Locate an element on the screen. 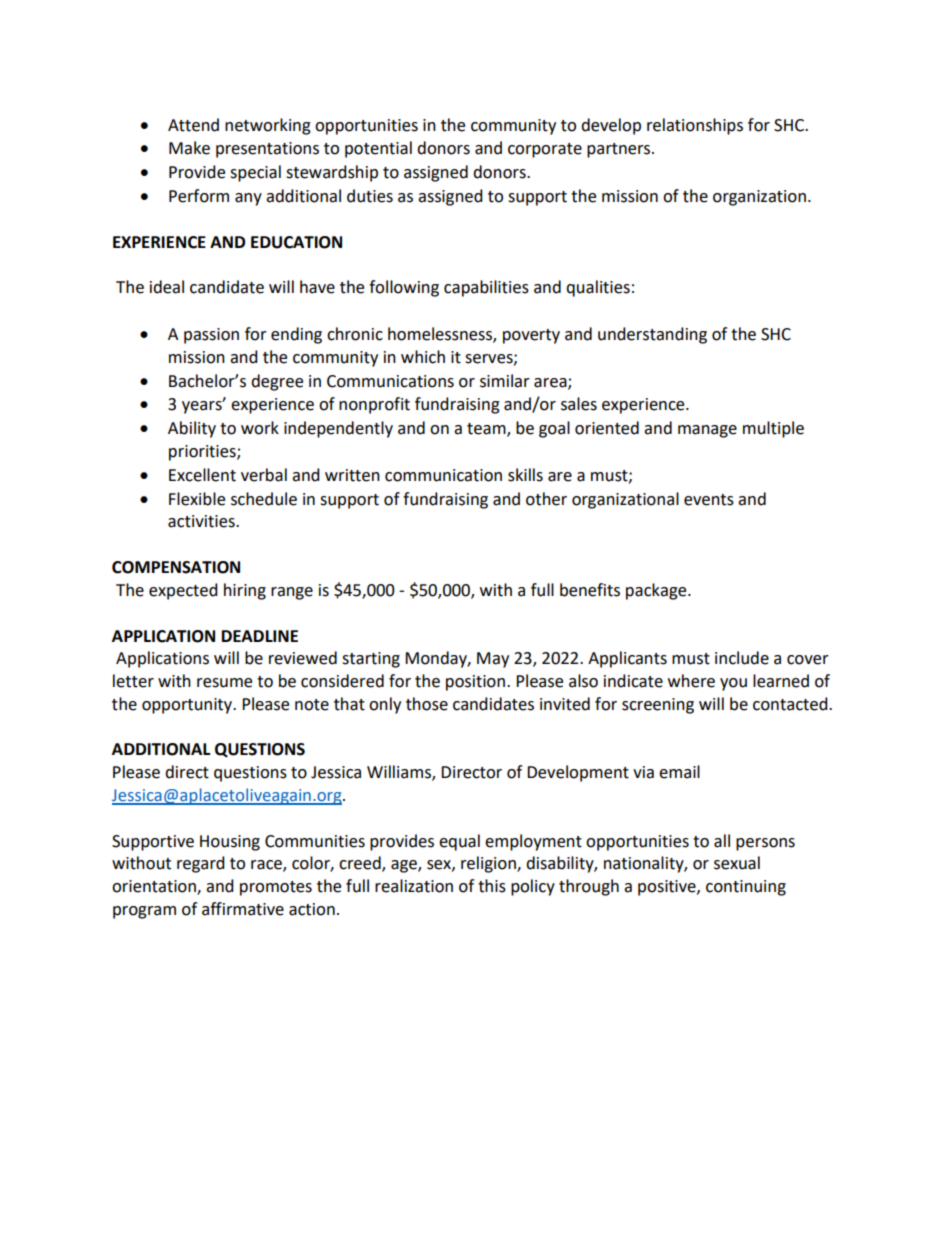 Image resolution: width=952 pixels, height=1233 pixels. other is located at coordinates (546, 499).
